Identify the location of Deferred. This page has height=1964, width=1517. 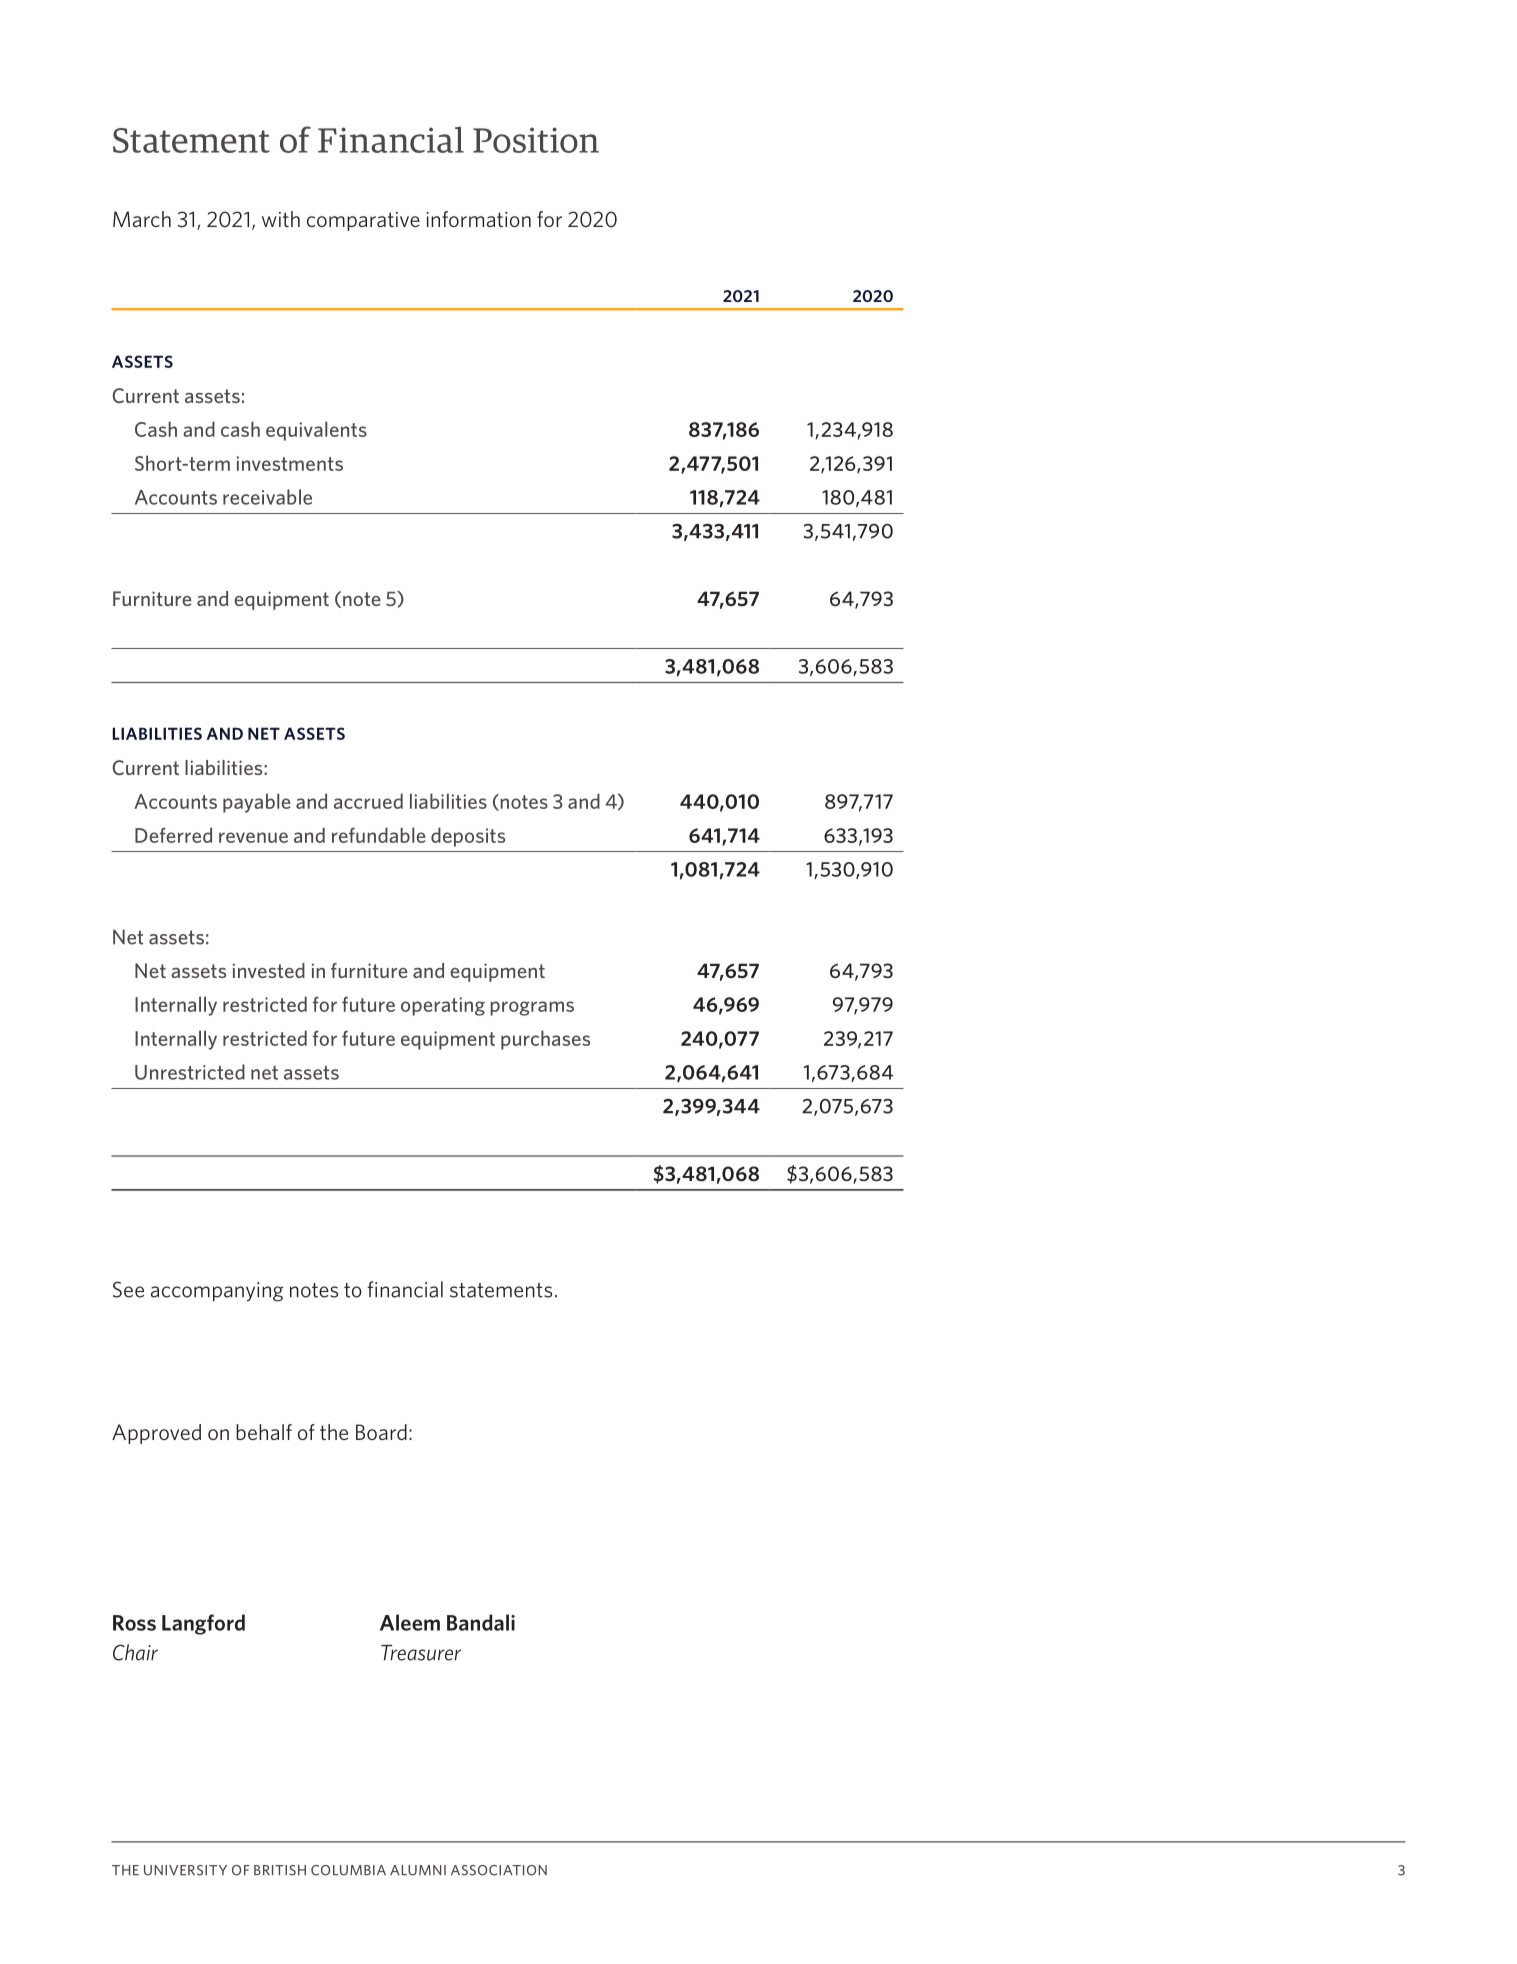
(173, 835).
